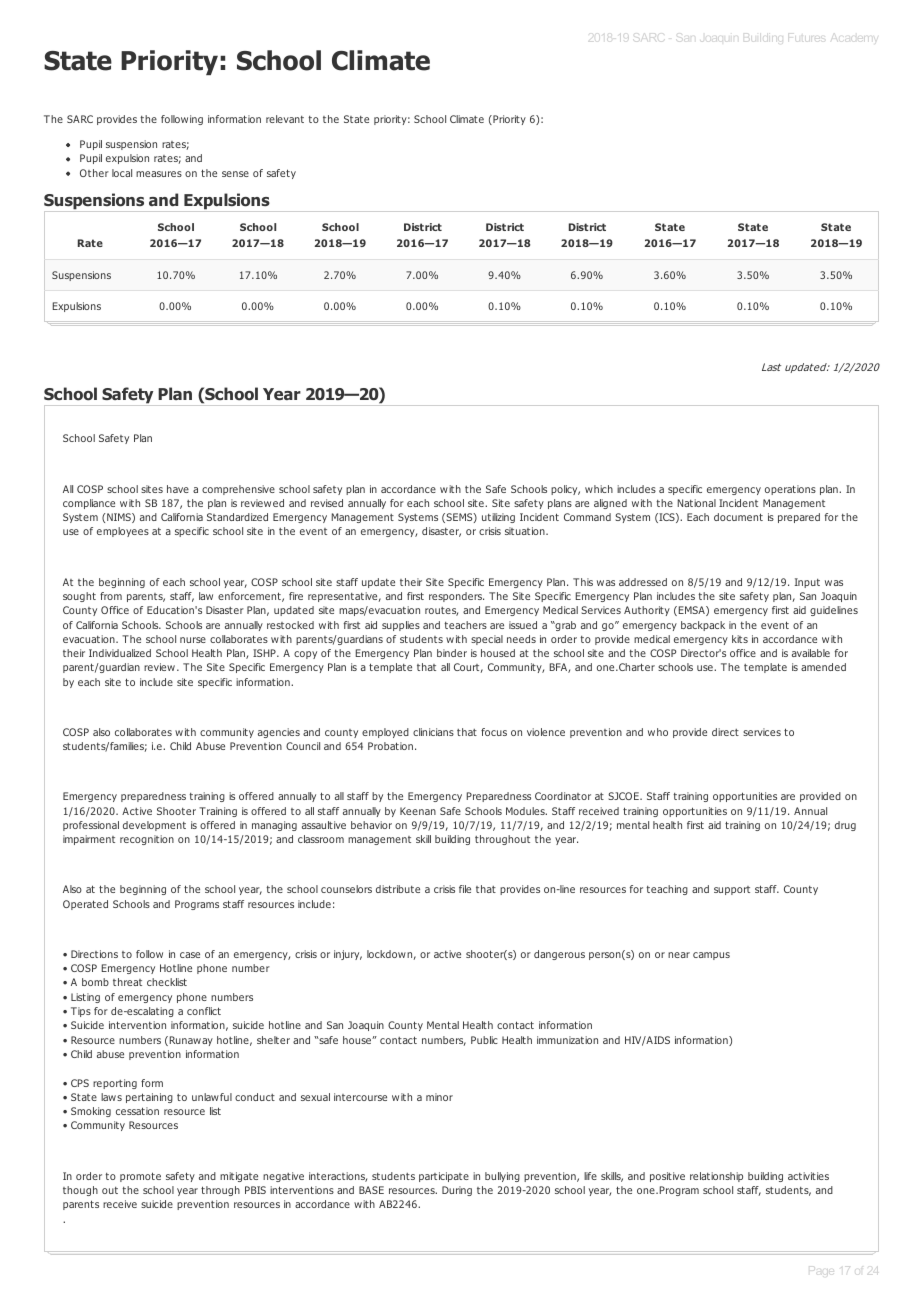 The image size is (924, 1308). I want to click on kits, so click(740, 639).
